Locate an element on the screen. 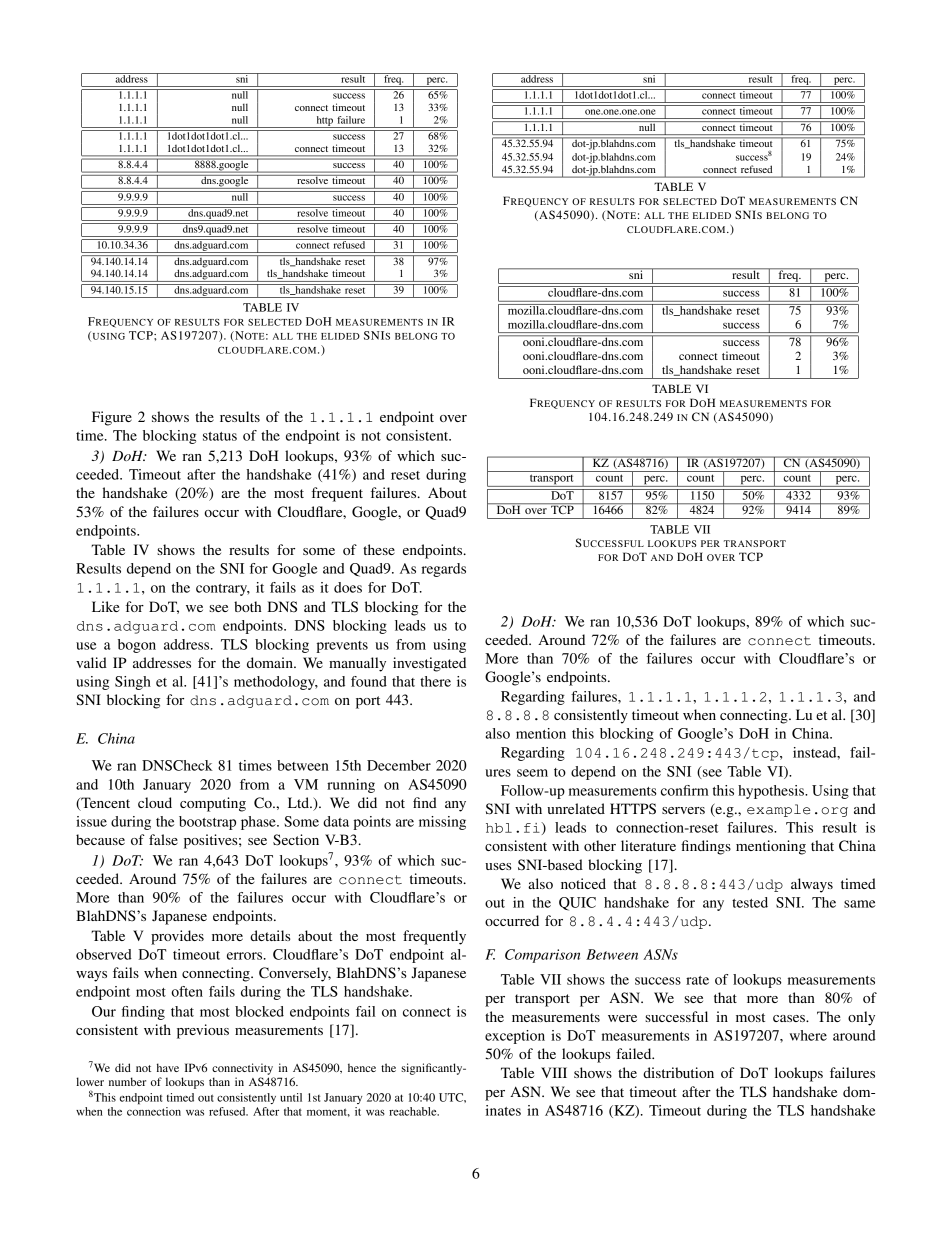  provides is located at coordinates (177, 937).
